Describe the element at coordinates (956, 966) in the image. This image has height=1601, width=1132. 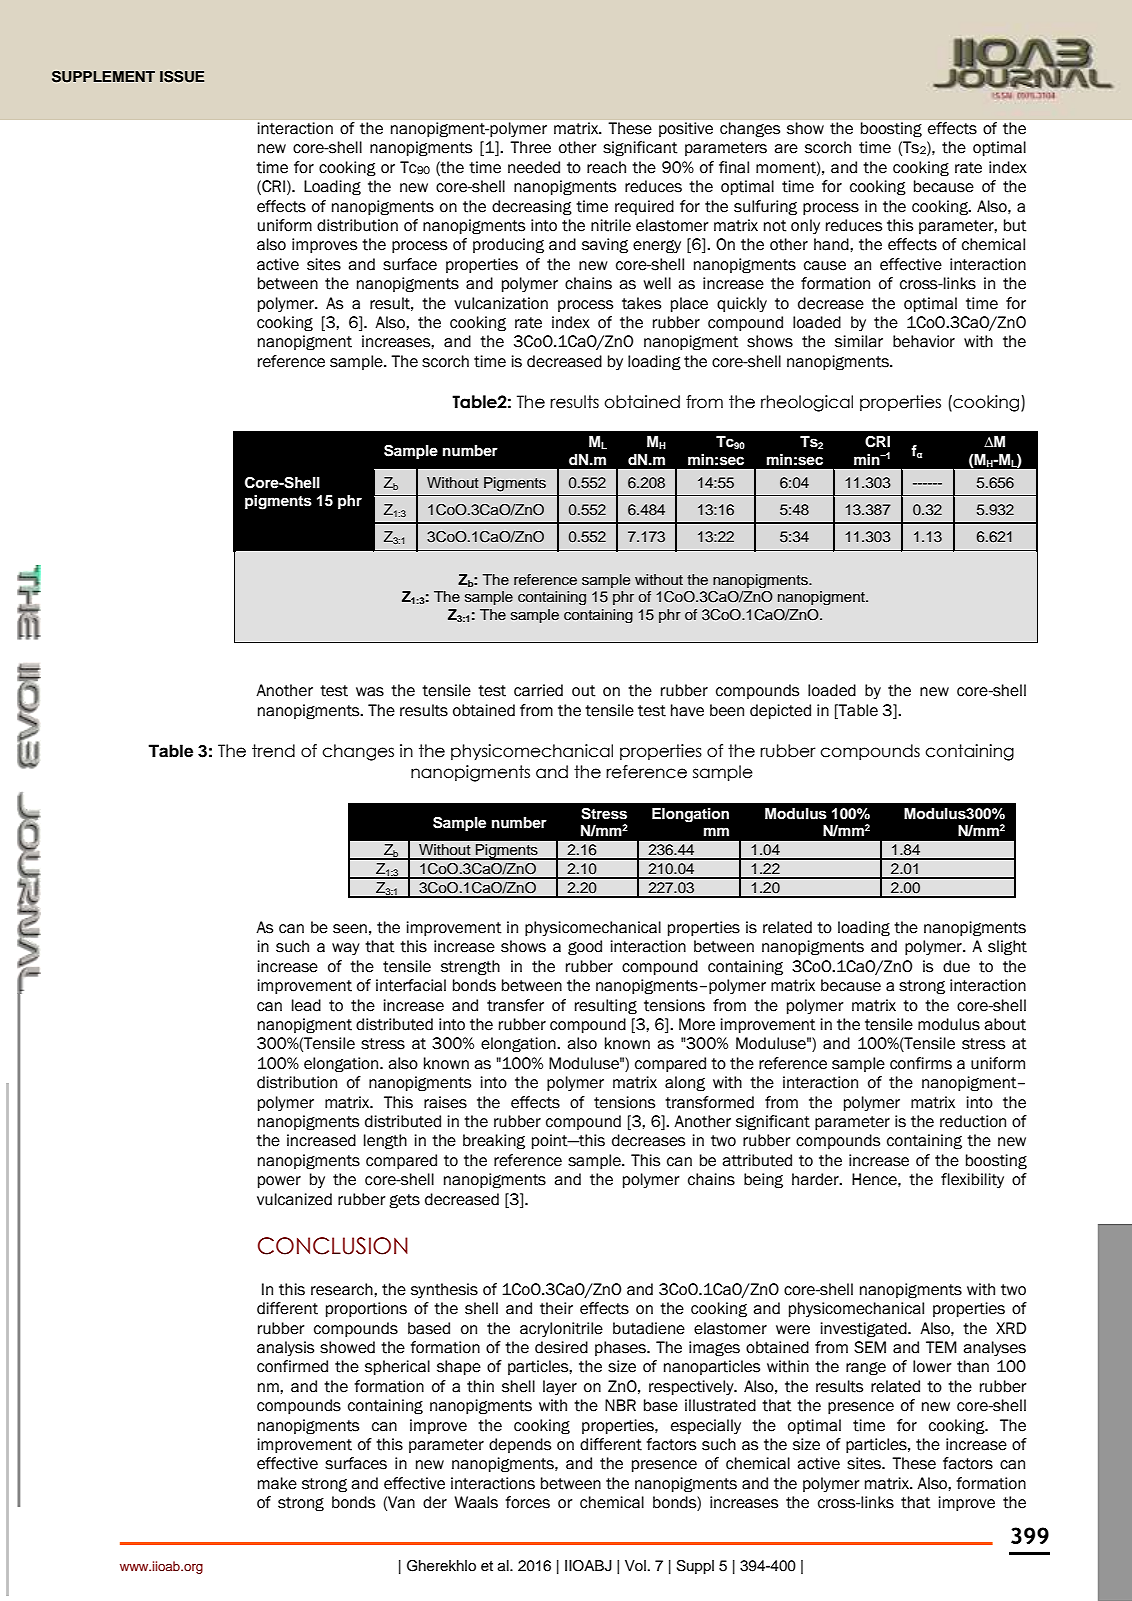
I see `due` at that location.
